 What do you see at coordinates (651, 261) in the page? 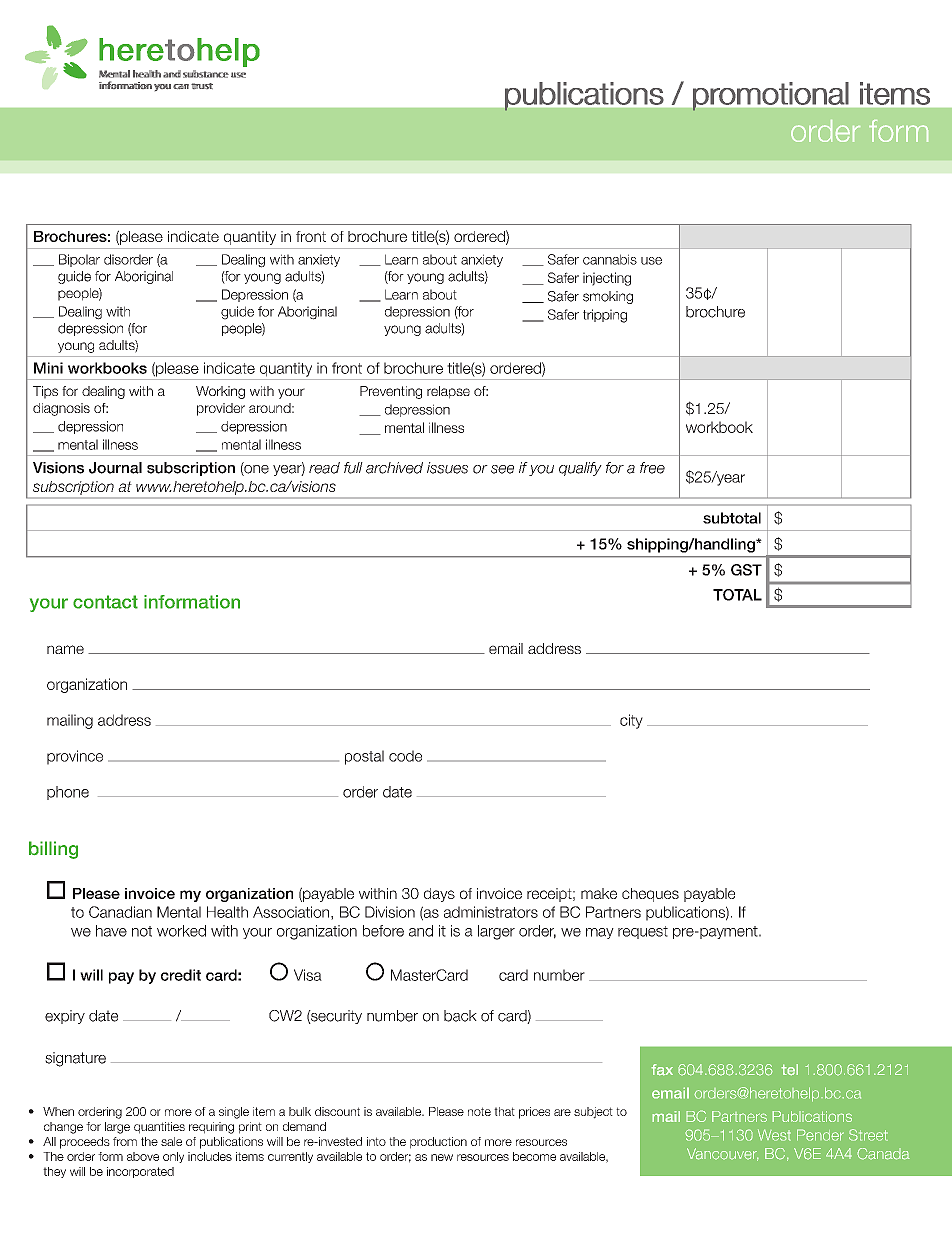
I see `use` at bounding box center [651, 261].
